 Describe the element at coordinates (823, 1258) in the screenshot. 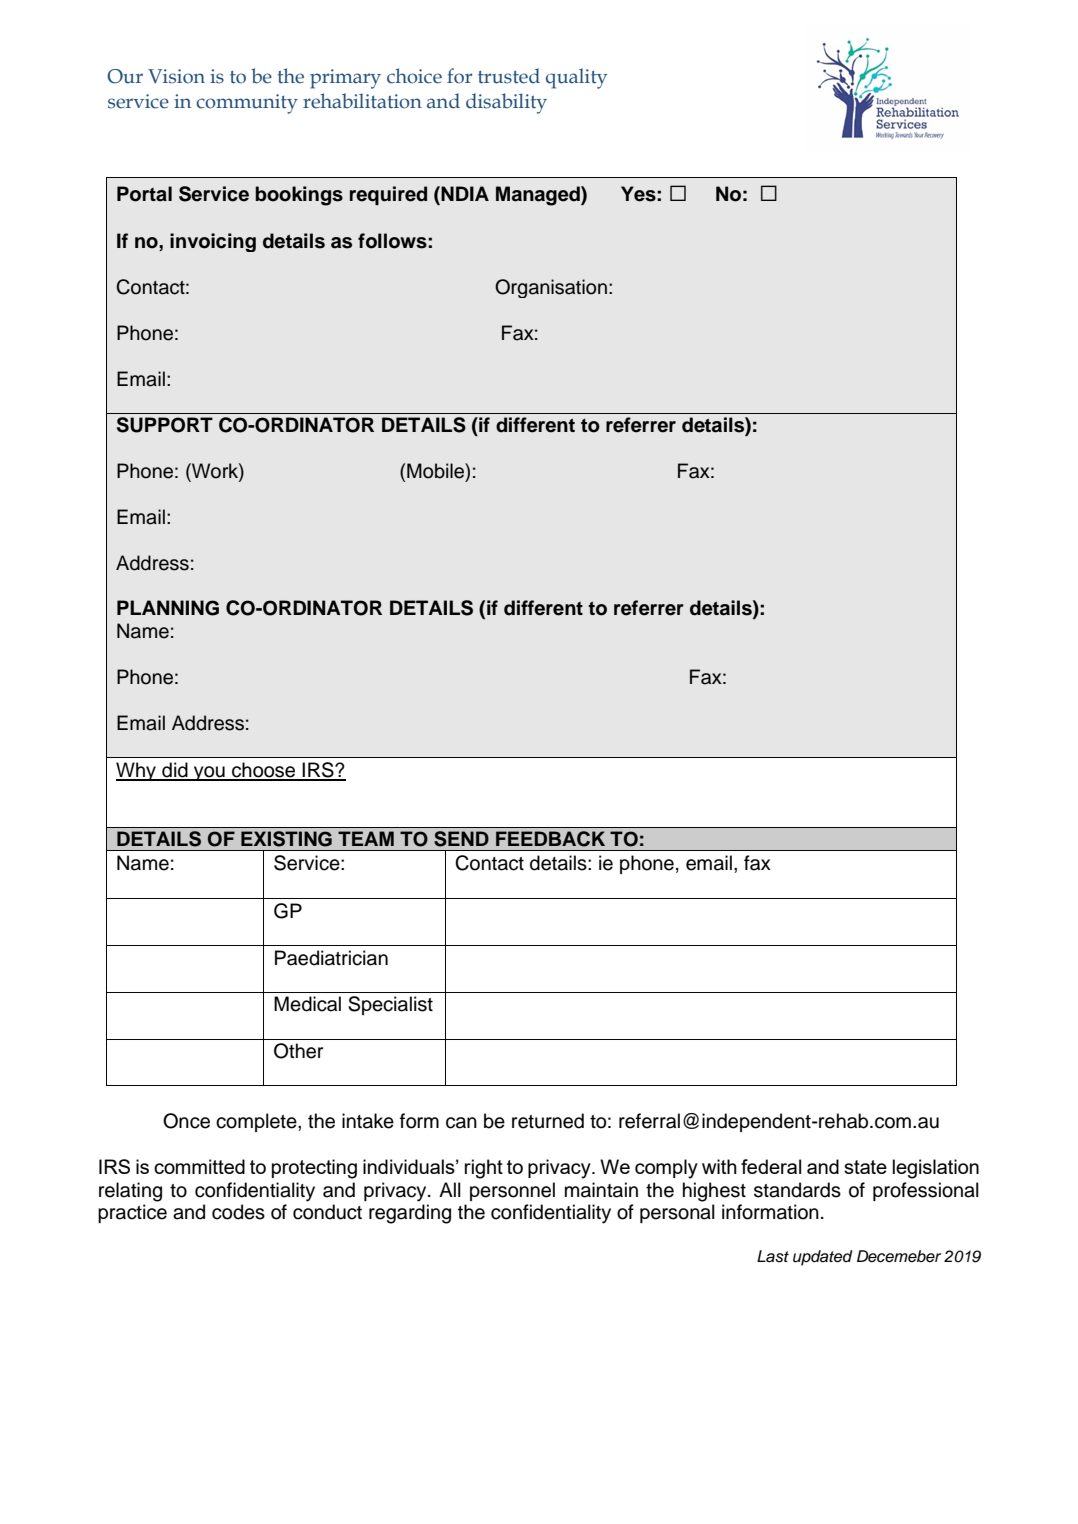

I see `updated` at that location.
